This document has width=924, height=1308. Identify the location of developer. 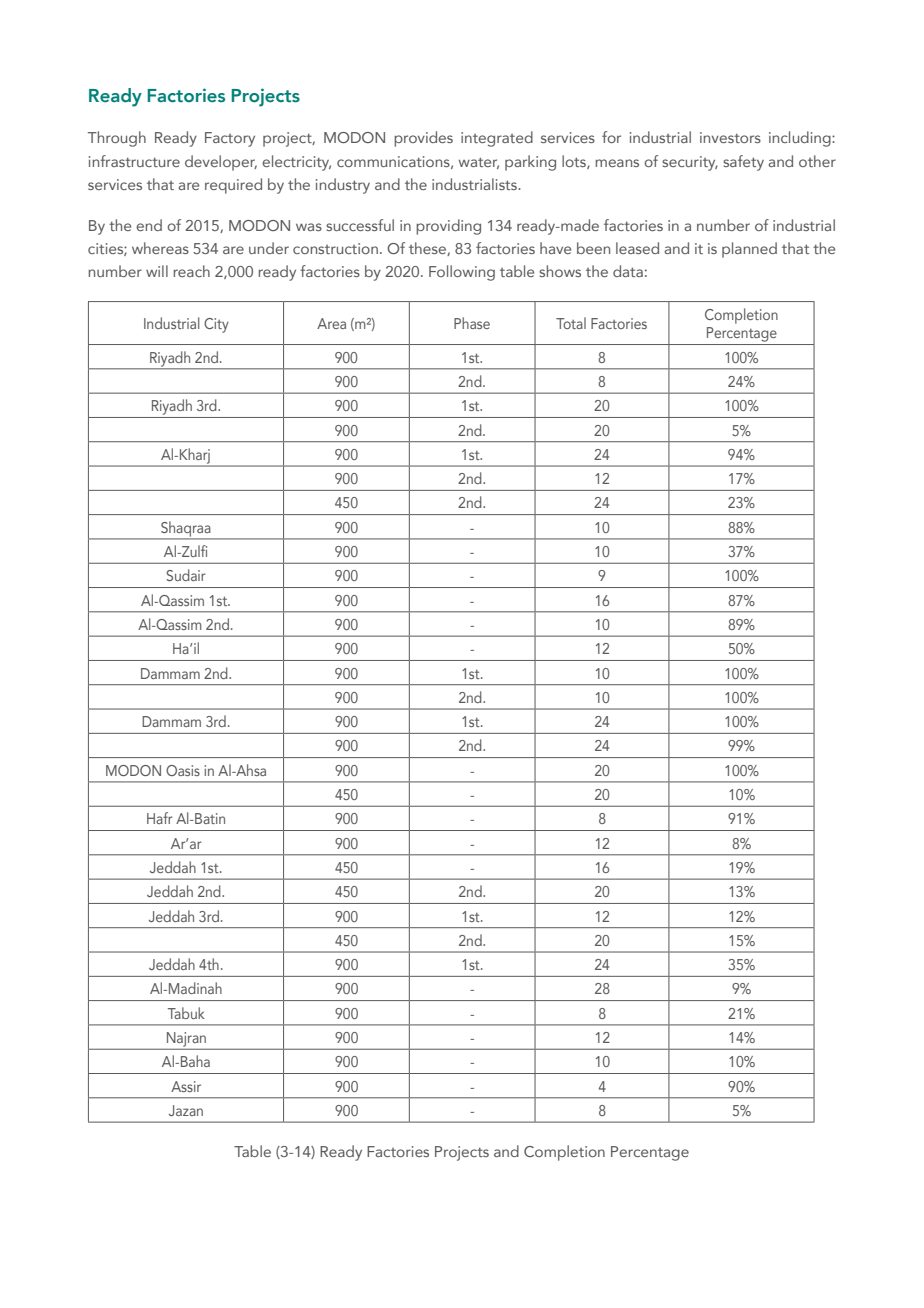
(221, 163).
